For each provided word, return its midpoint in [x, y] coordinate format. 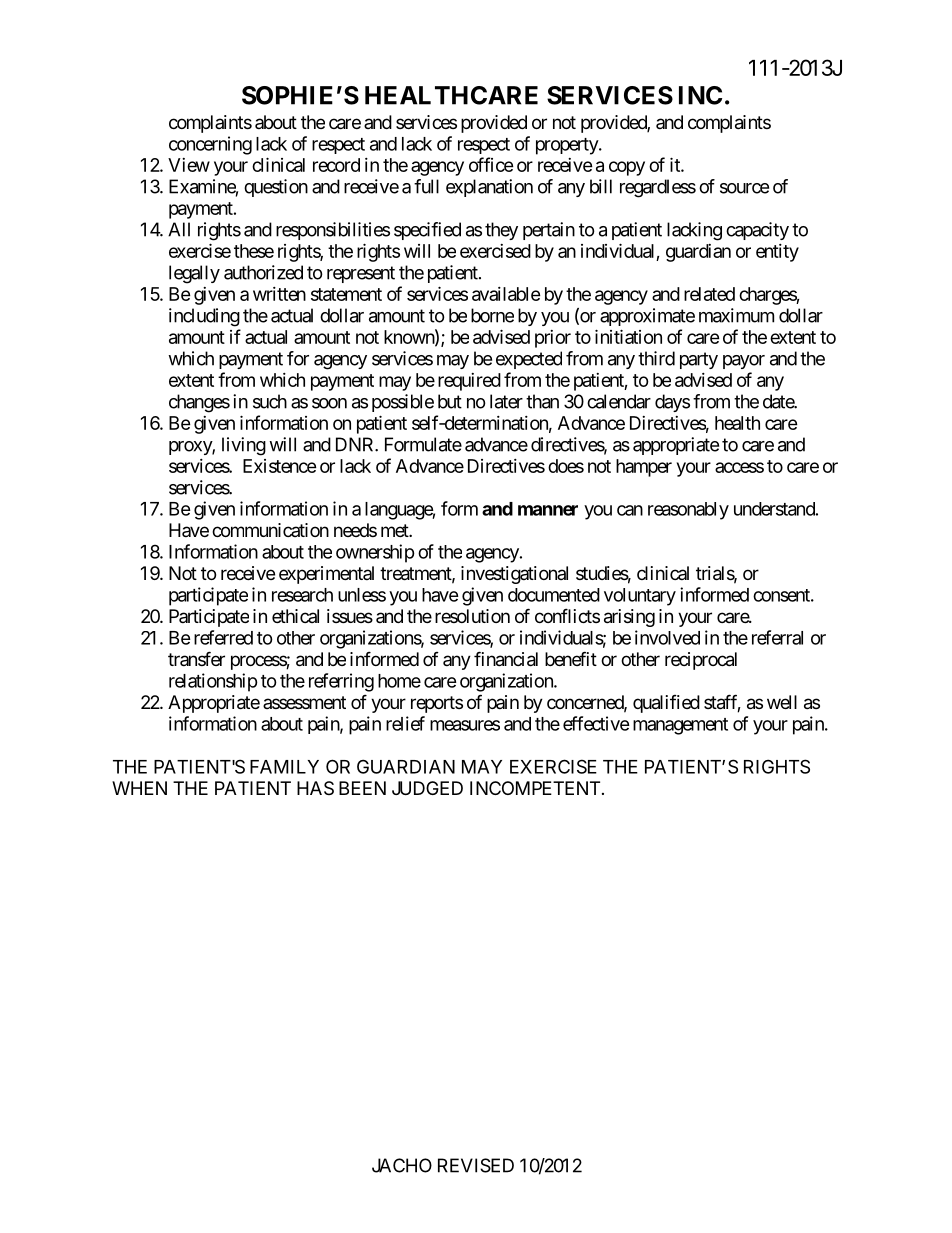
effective [596, 723]
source [744, 188]
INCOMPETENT [535, 788]
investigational [514, 575]
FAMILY [284, 767]
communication [270, 530]
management [680, 726]
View [189, 165]
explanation [489, 188]
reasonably [688, 511]
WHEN [139, 788]
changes [199, 403]
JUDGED [427, 788]
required [469, 382]
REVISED [476, 1165]
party [699, 360]
